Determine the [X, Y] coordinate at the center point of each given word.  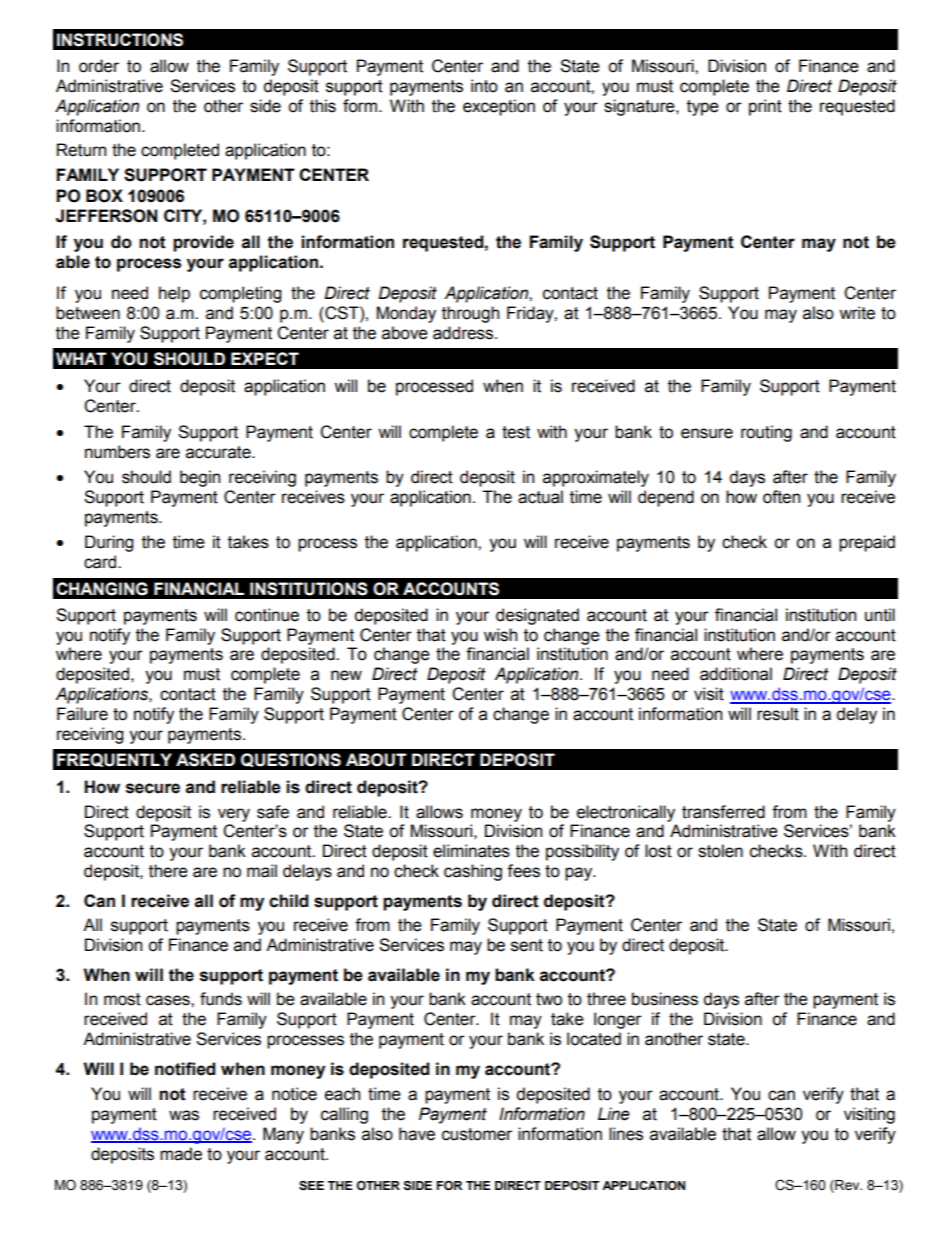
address [464, 333]
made [181, 1154]
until [880, 615]
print [765, 107]
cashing [473, 872]
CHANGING [102, 589]
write [857, 313]
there [168, 871]
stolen [720, 851]
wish [500, 635]
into [484, 86]
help [174, 294]
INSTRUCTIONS [120, 40]
